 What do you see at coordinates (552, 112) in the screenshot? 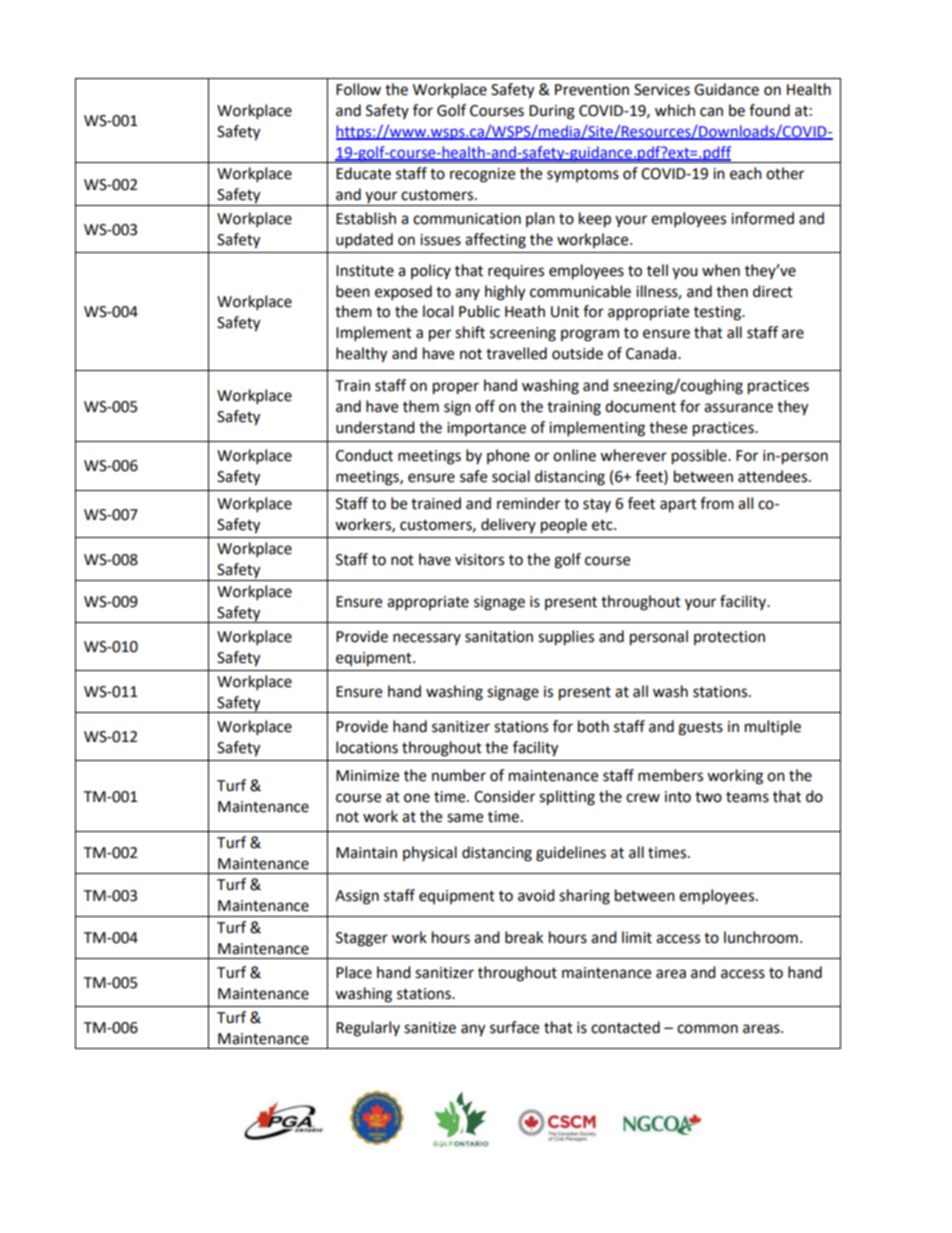
I see `During` at bounding box center [552, 112].
